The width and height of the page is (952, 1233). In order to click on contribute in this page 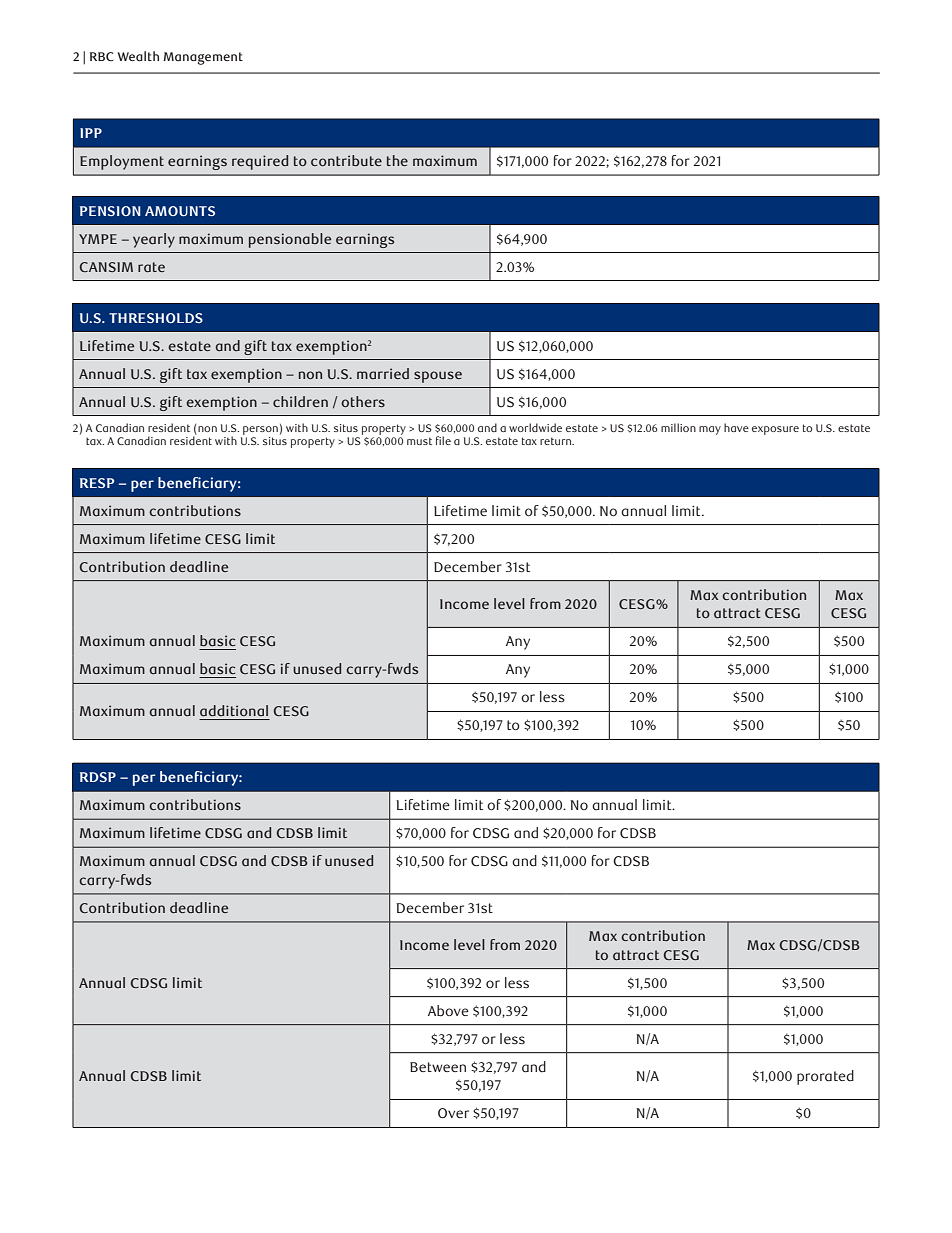, I will do `click(346, 160)`.
